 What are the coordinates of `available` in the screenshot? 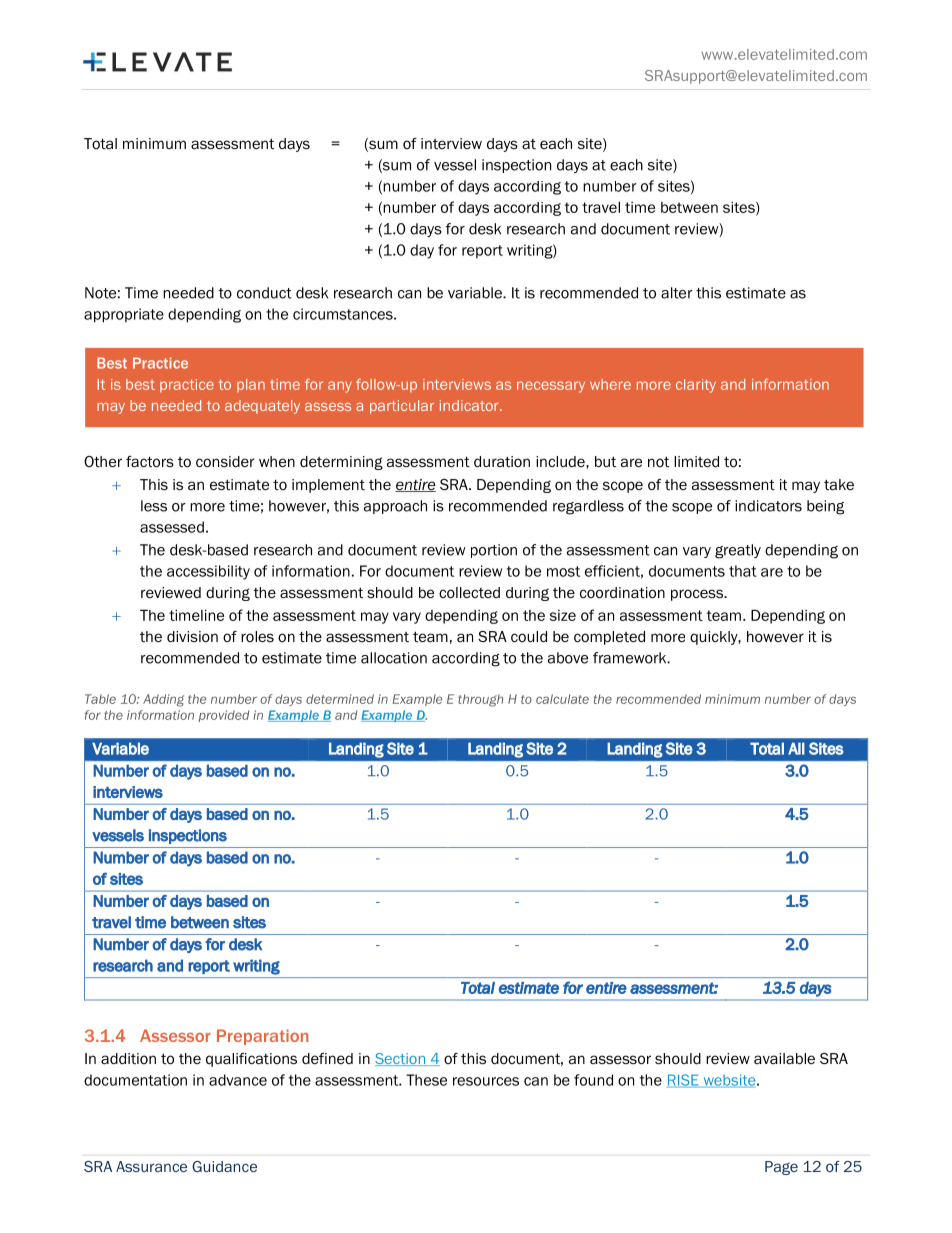 It's located at (784, 1058).
